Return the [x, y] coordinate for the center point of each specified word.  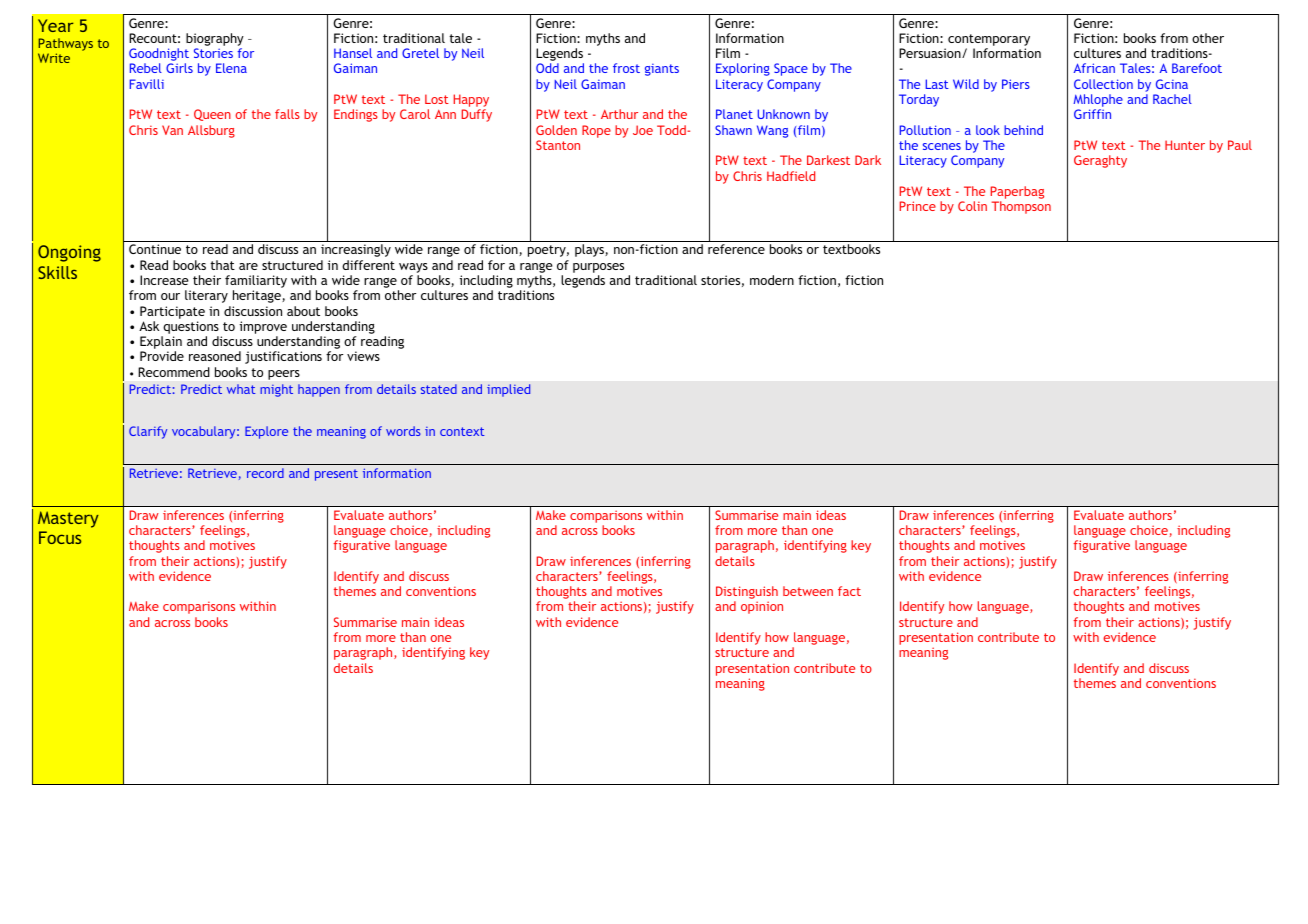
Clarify [148, 432]
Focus [60, 537]
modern [772, 280]
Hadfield [791, 176]
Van [172, 130]
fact [849, 591]
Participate [172, 312]
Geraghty [1100, 161]
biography [215, 41]
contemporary [989, 41]
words [403, 431]
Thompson [1021, 207]
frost [626, 68]
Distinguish [747, 594]
